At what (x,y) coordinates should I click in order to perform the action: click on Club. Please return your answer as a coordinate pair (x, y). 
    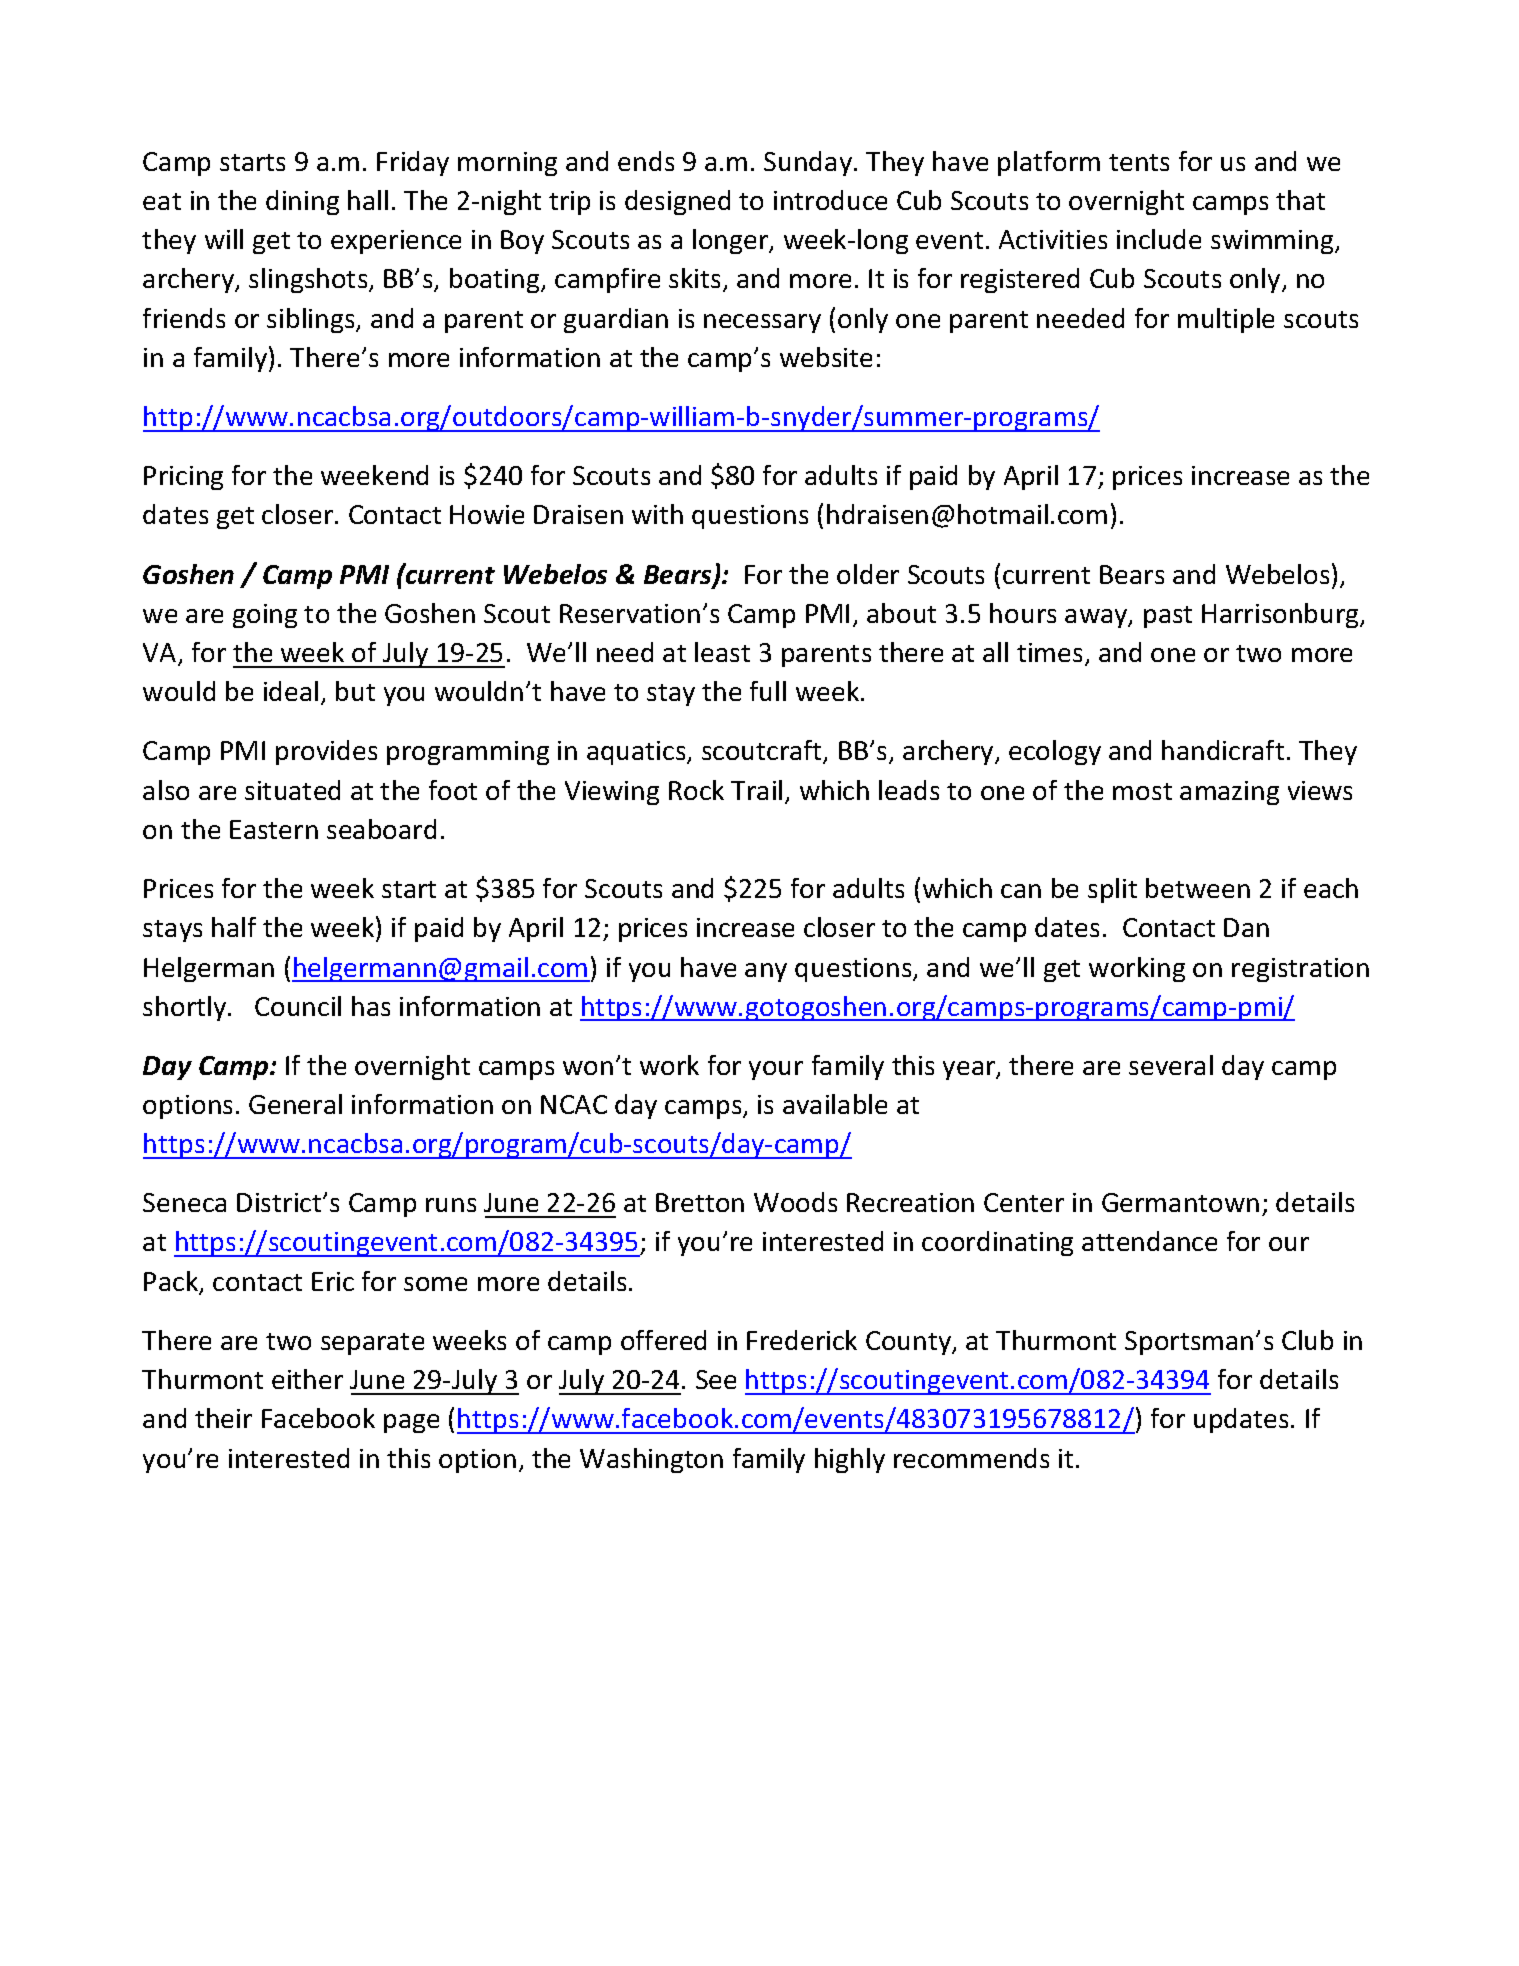
    Looking at the image, I should click on (1307, 1340).
